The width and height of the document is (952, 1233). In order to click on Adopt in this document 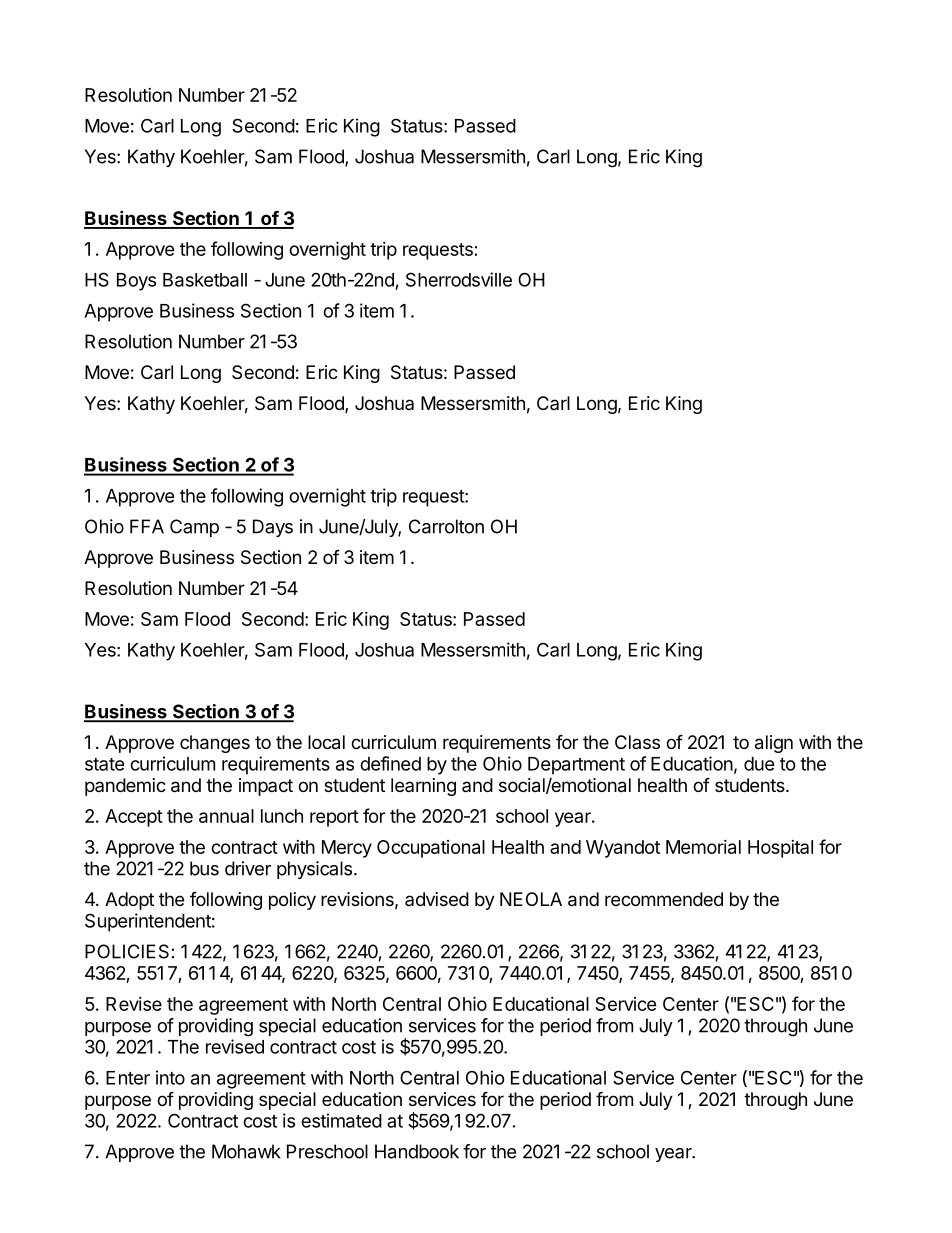, I will do `click(129, 901)`.
